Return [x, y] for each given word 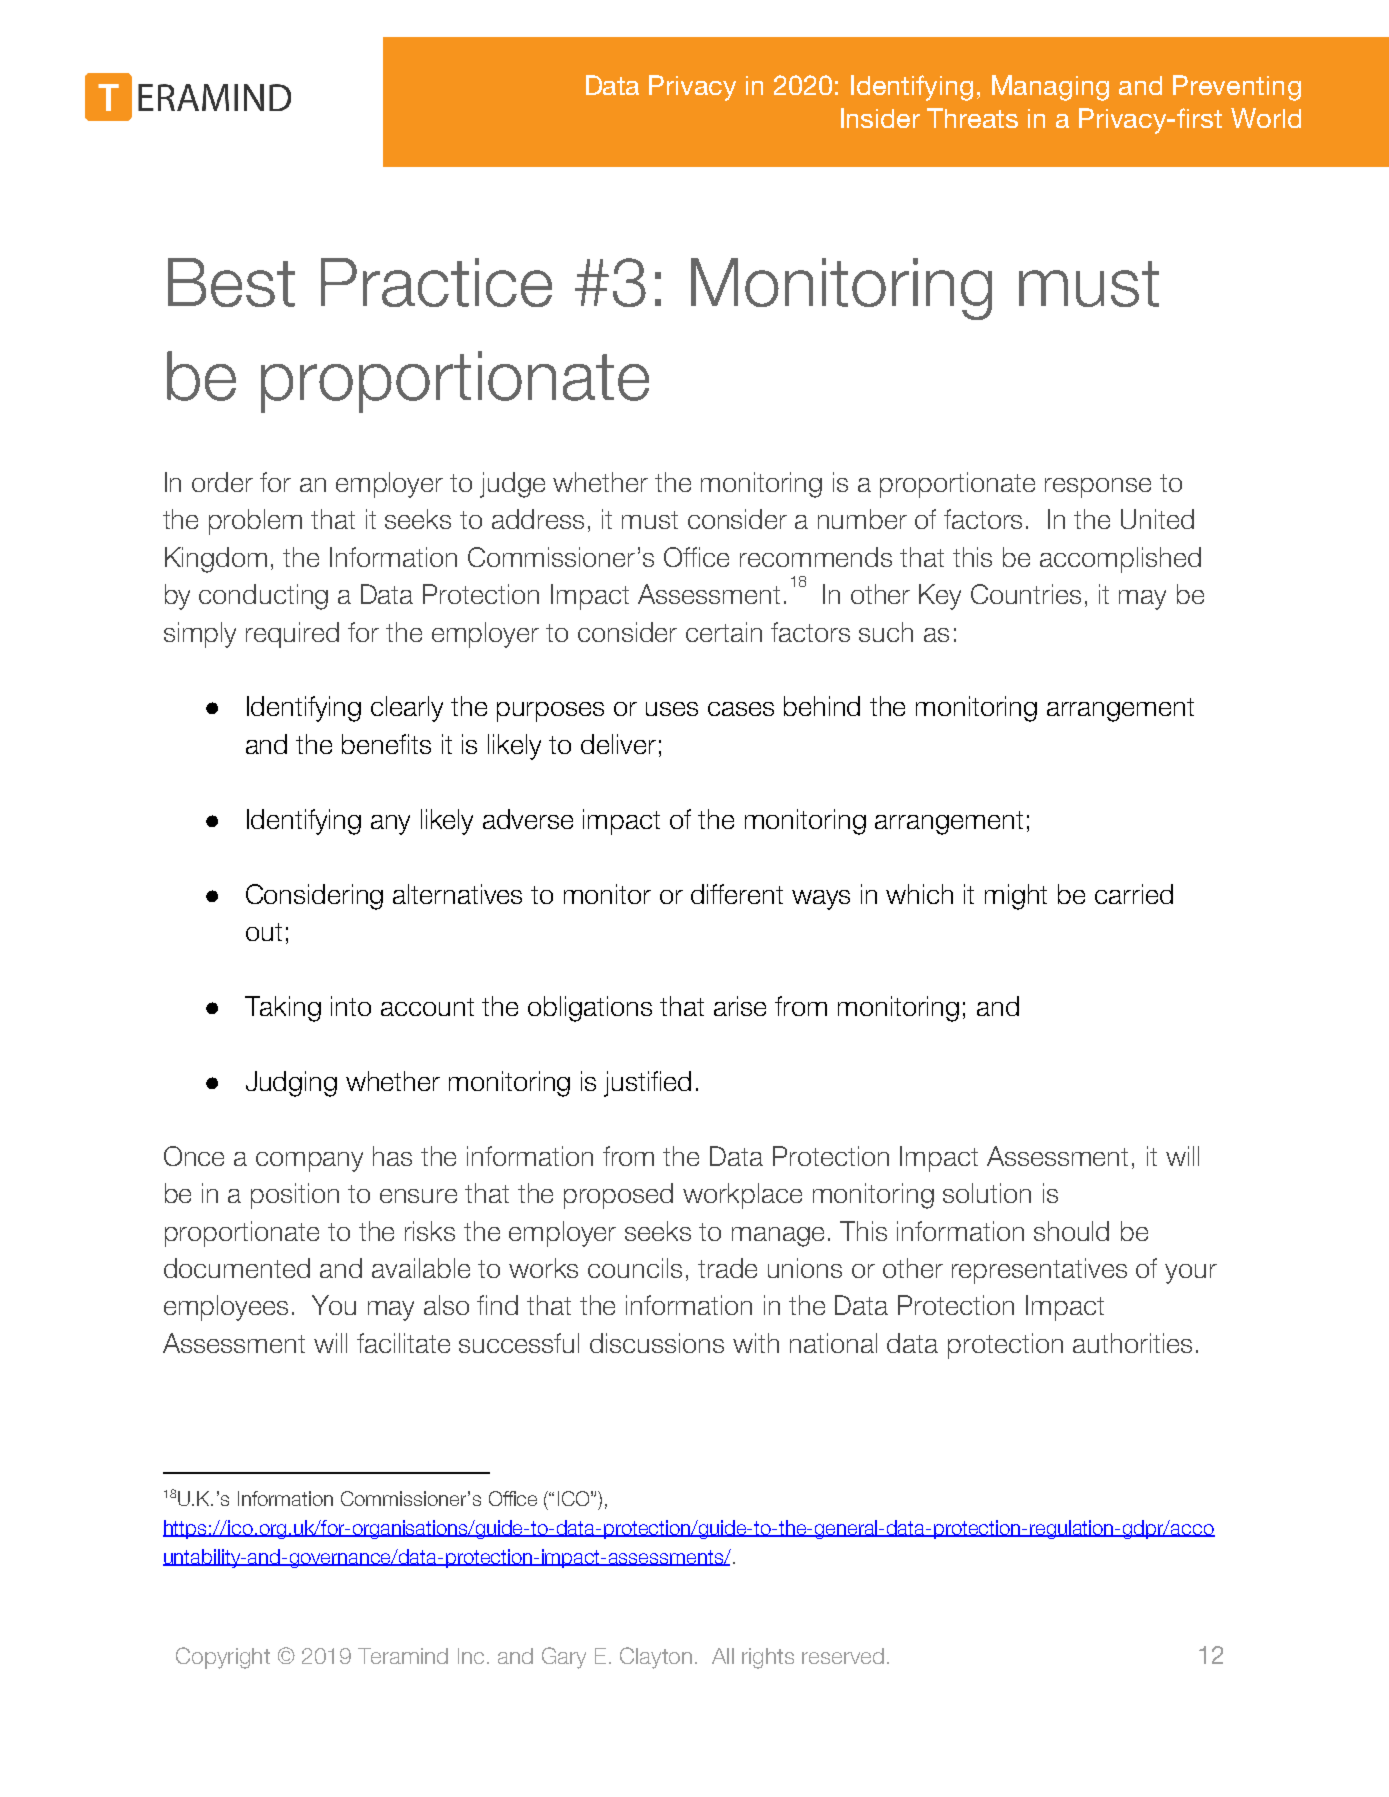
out [264, 932]
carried [1134, 894]
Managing [1050, 88]
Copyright [223, 1658]
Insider [880, 118]
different [737, 894]
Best [231, 282]
